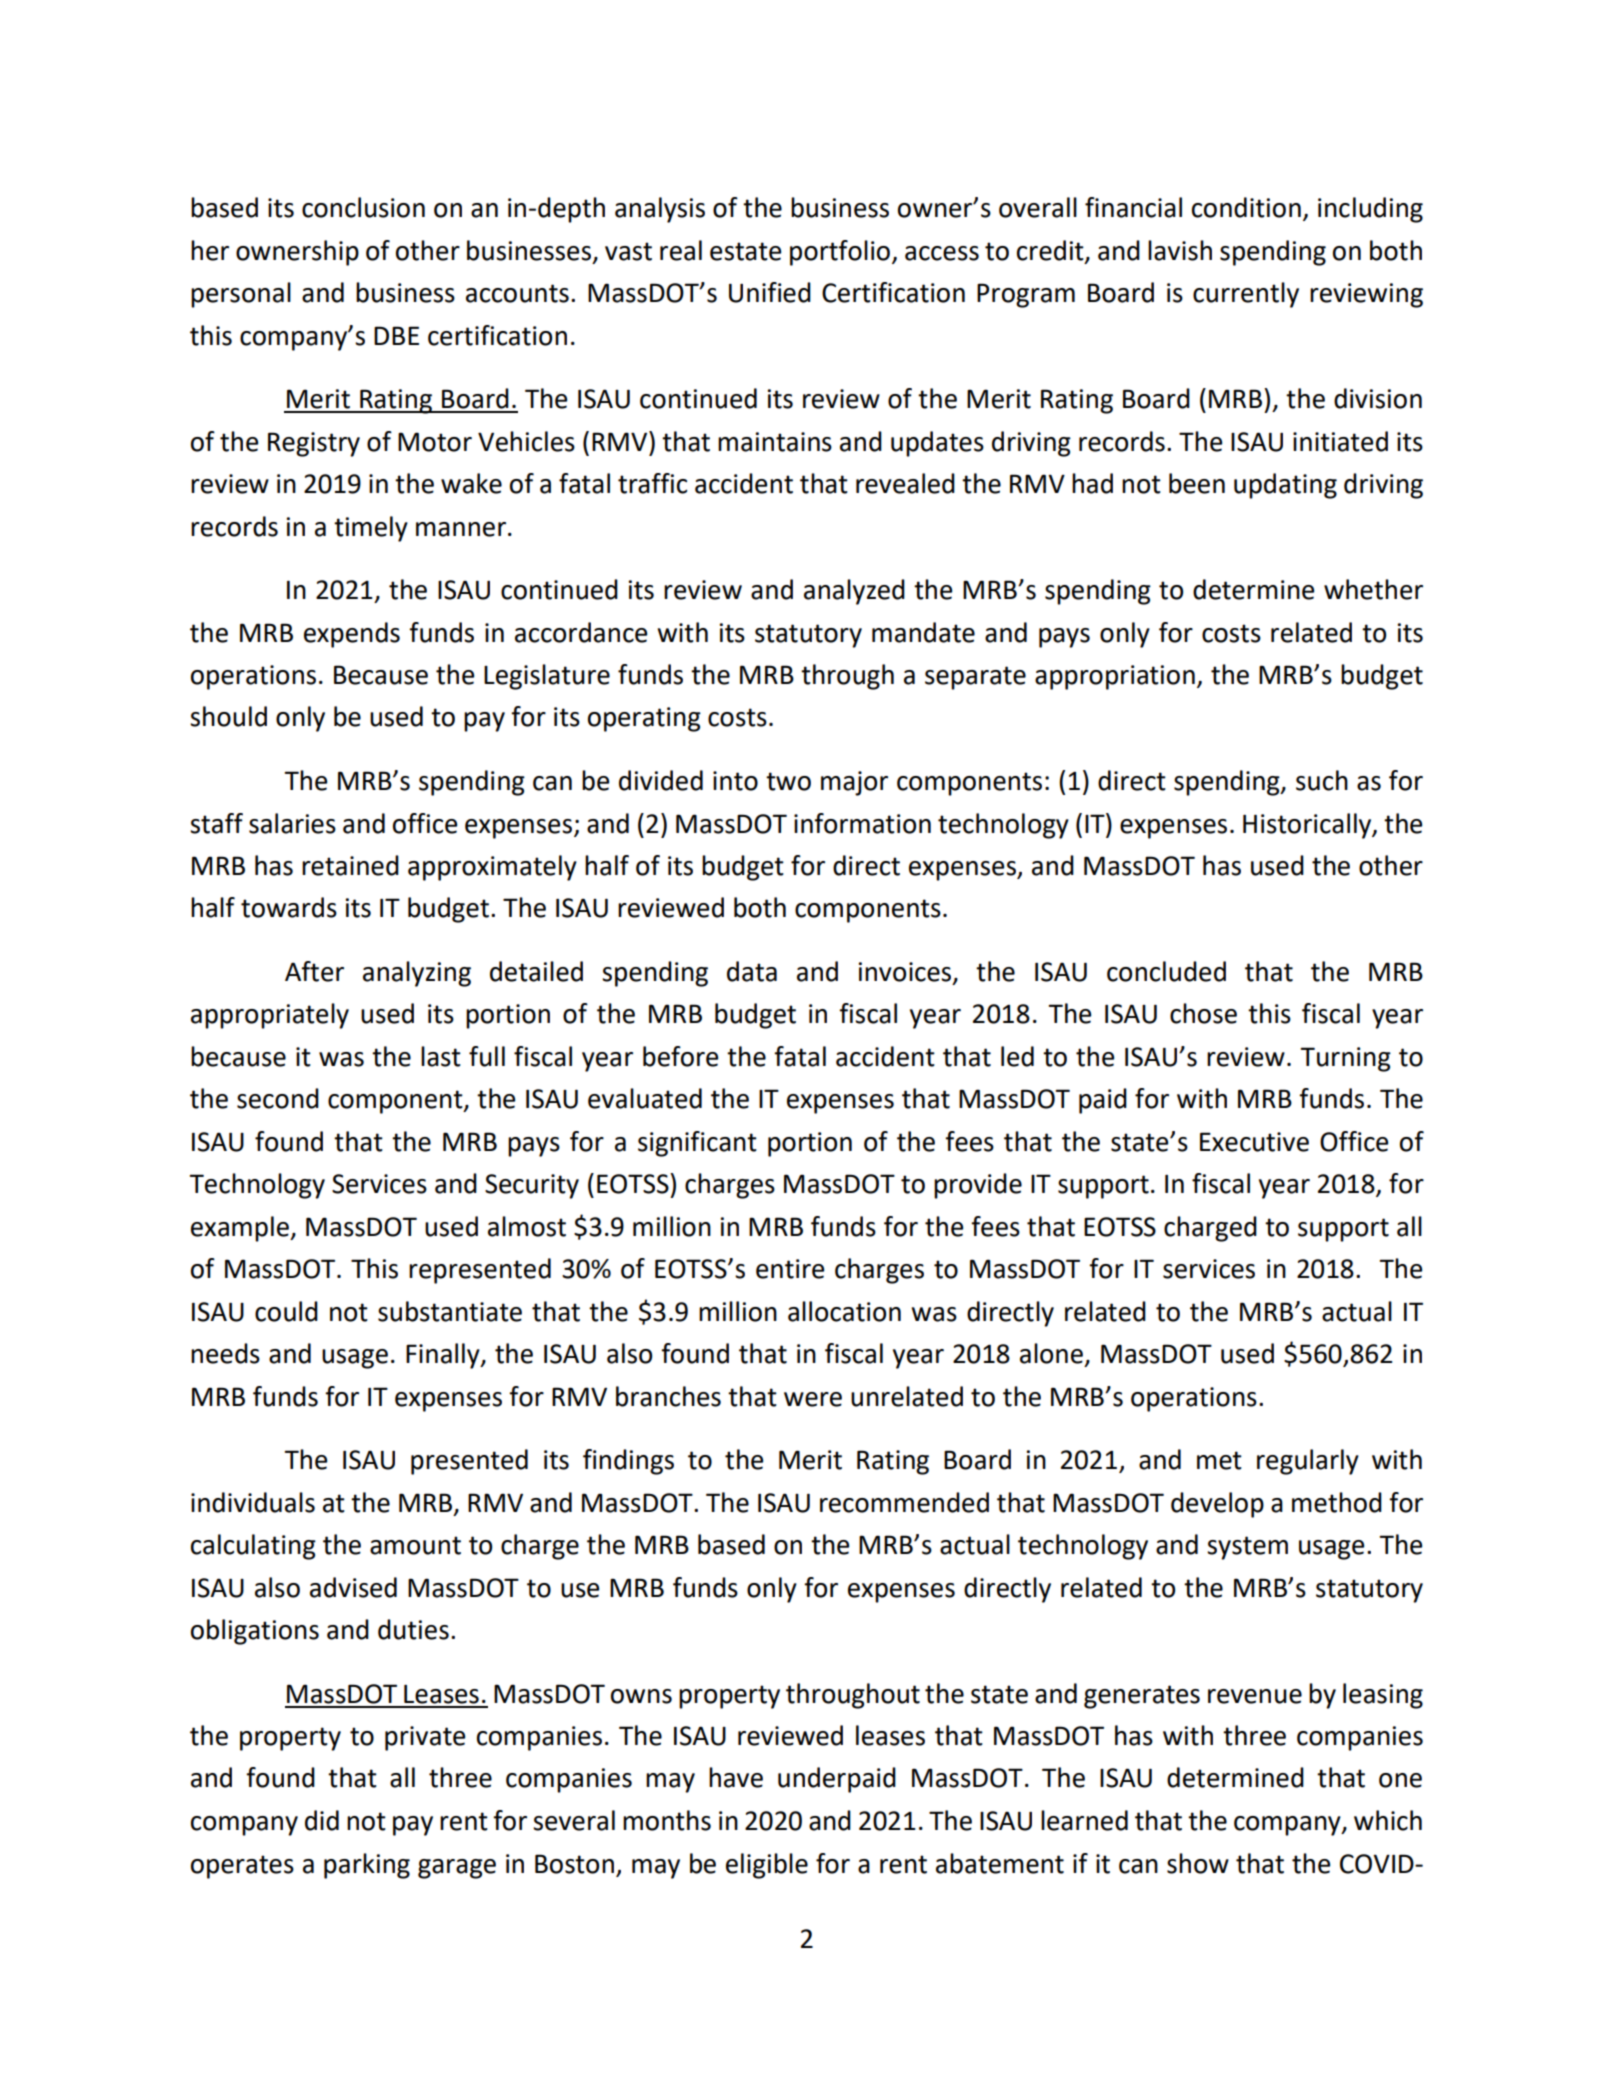  Describe the element at coordinates (286, 1311) in the screenshot. I see `could` at that location.
